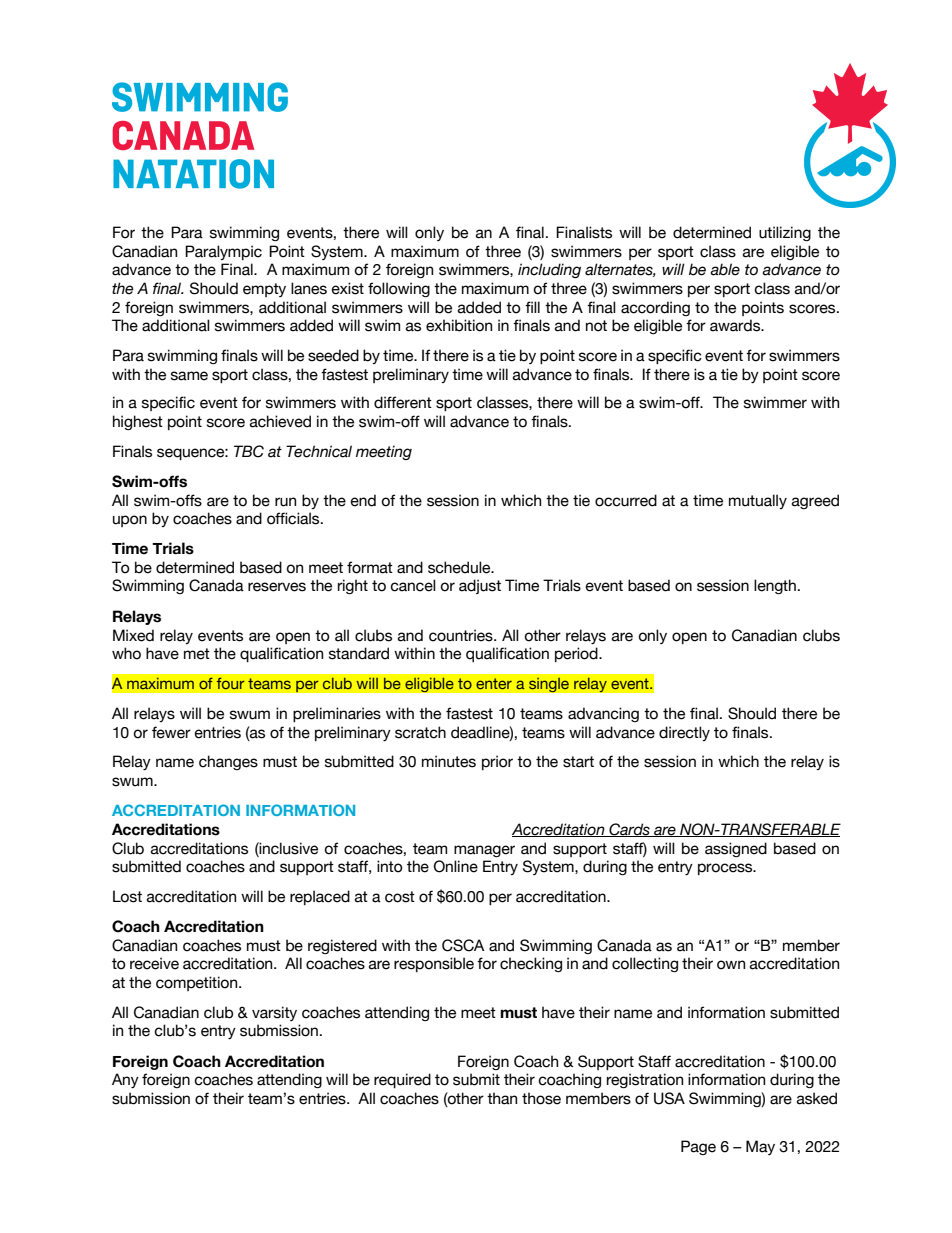 This image has height=1233, width=952. I want to click on including, so click(549, 270).
